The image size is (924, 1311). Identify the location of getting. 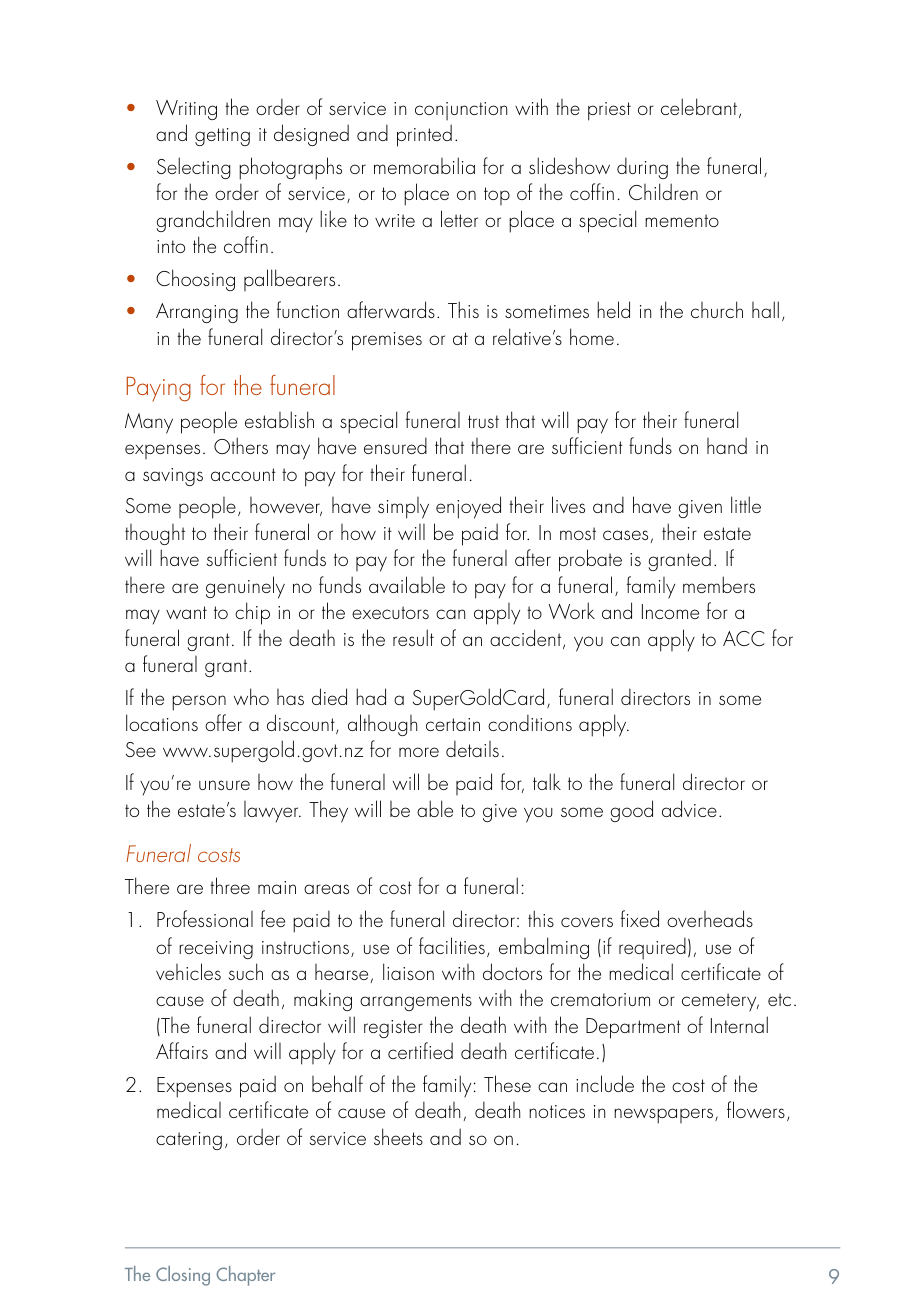
(222, 137).
